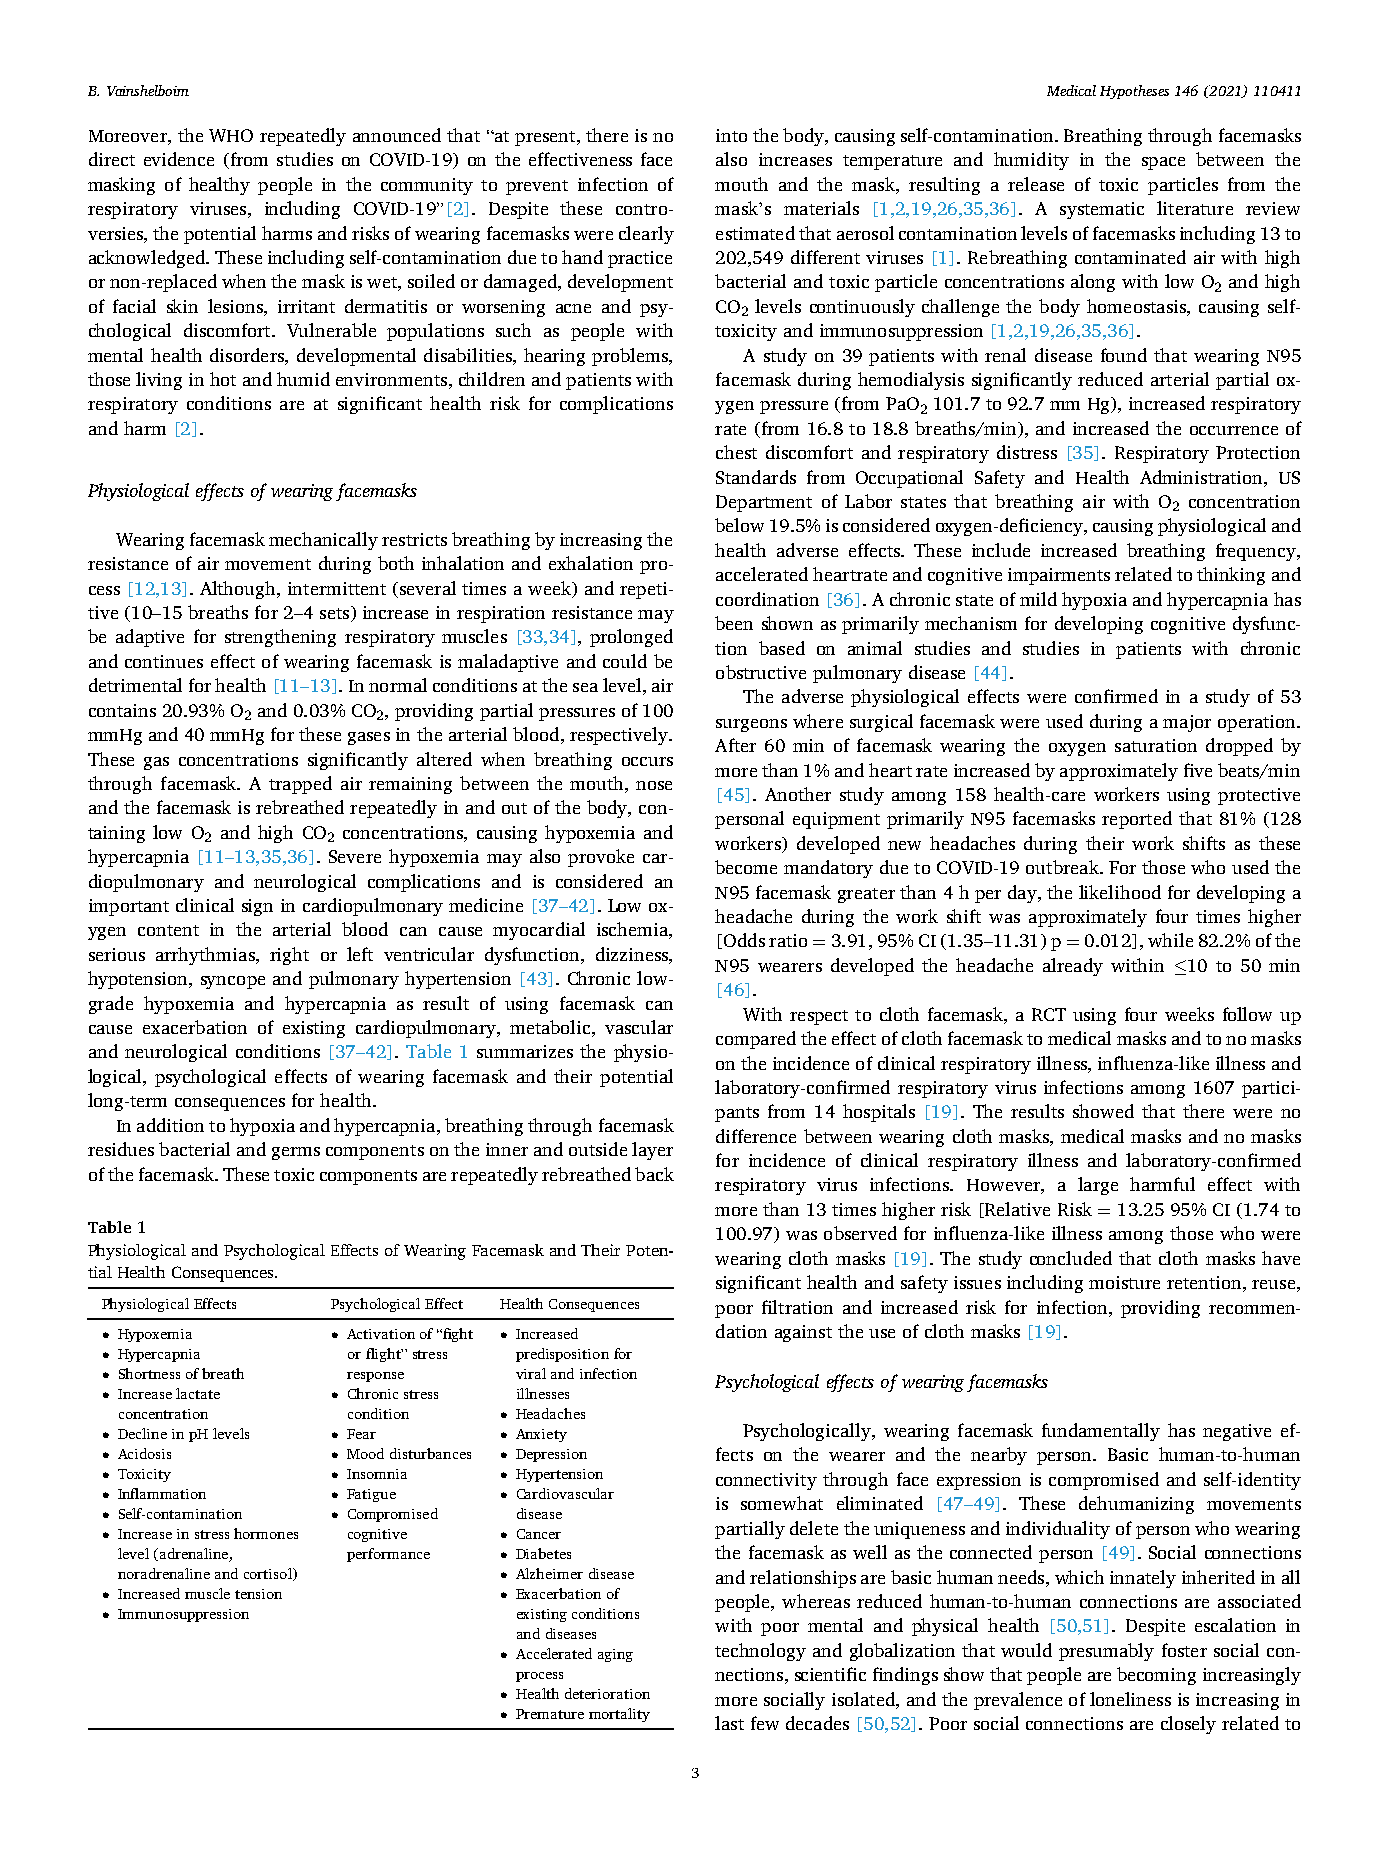 The width and height of the image is (1389, 1852). What do you see at coordinates (269, 1574) in the image?
I see `cortisol` at bounding box center [269, 1574].
